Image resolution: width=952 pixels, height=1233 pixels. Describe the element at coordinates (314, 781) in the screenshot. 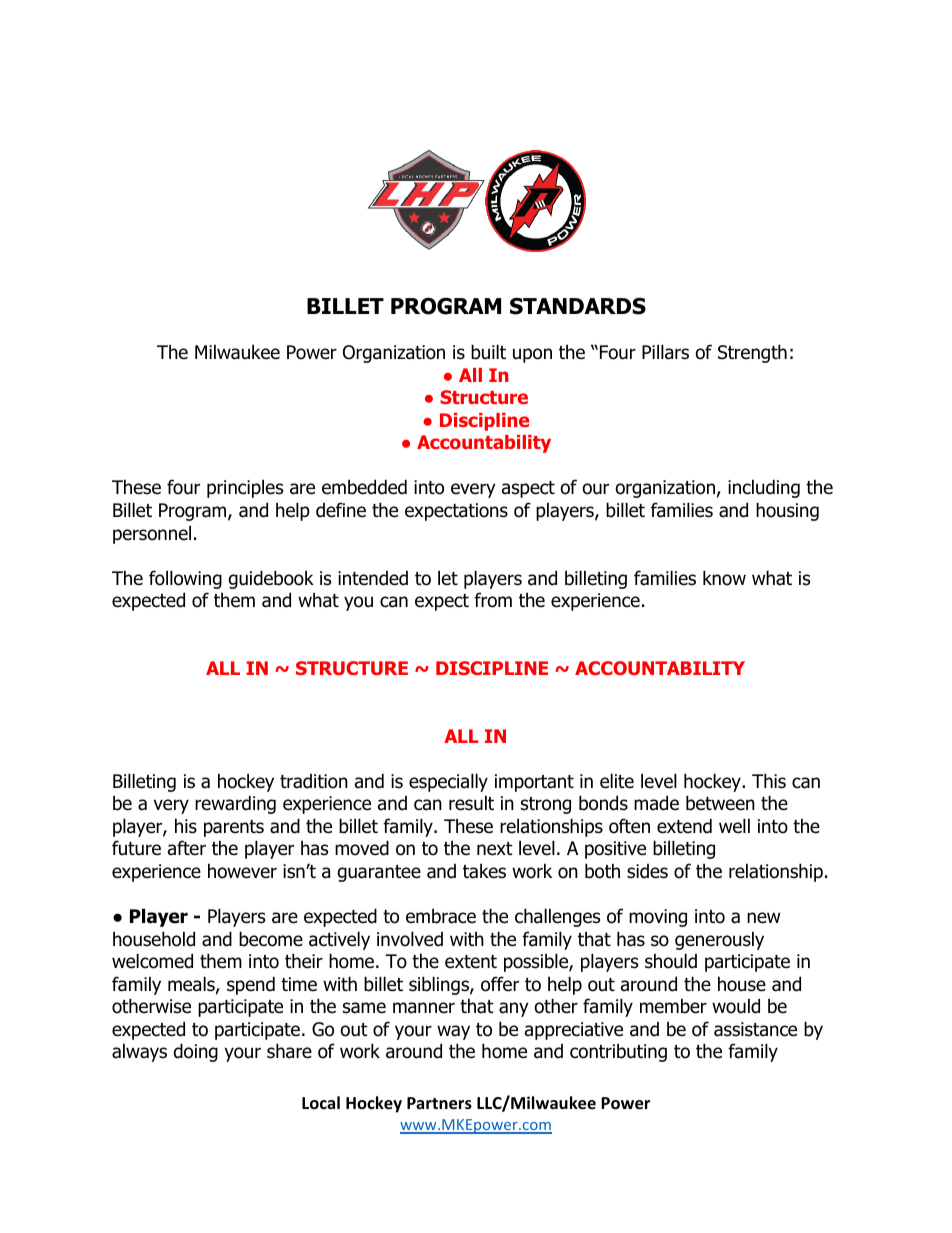

I see `tradition` at that location.
